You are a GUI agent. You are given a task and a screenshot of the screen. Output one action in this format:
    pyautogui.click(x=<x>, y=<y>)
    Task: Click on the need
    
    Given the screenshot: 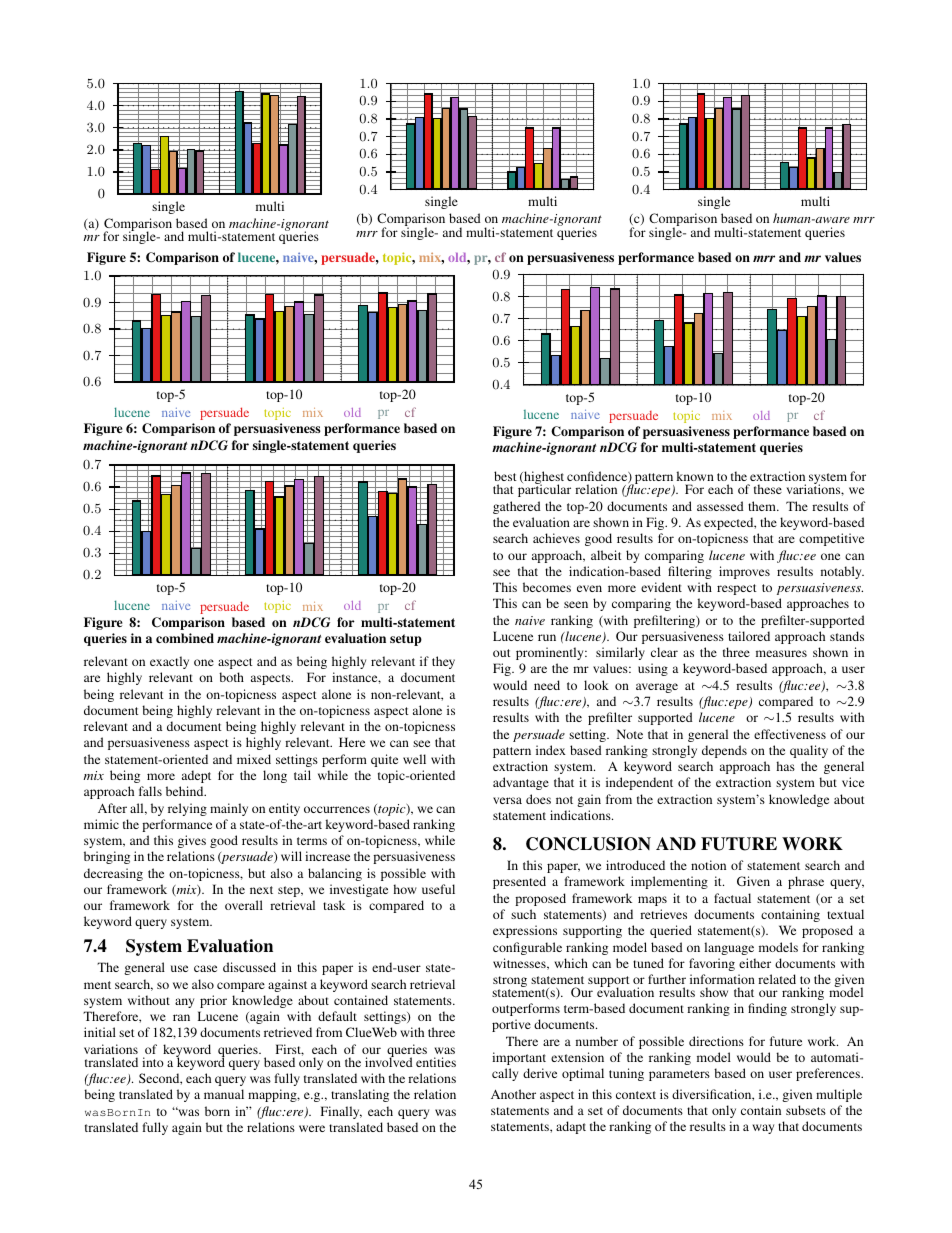 What is the action you would take?
    pyautogui.click(x=547, y=685)
